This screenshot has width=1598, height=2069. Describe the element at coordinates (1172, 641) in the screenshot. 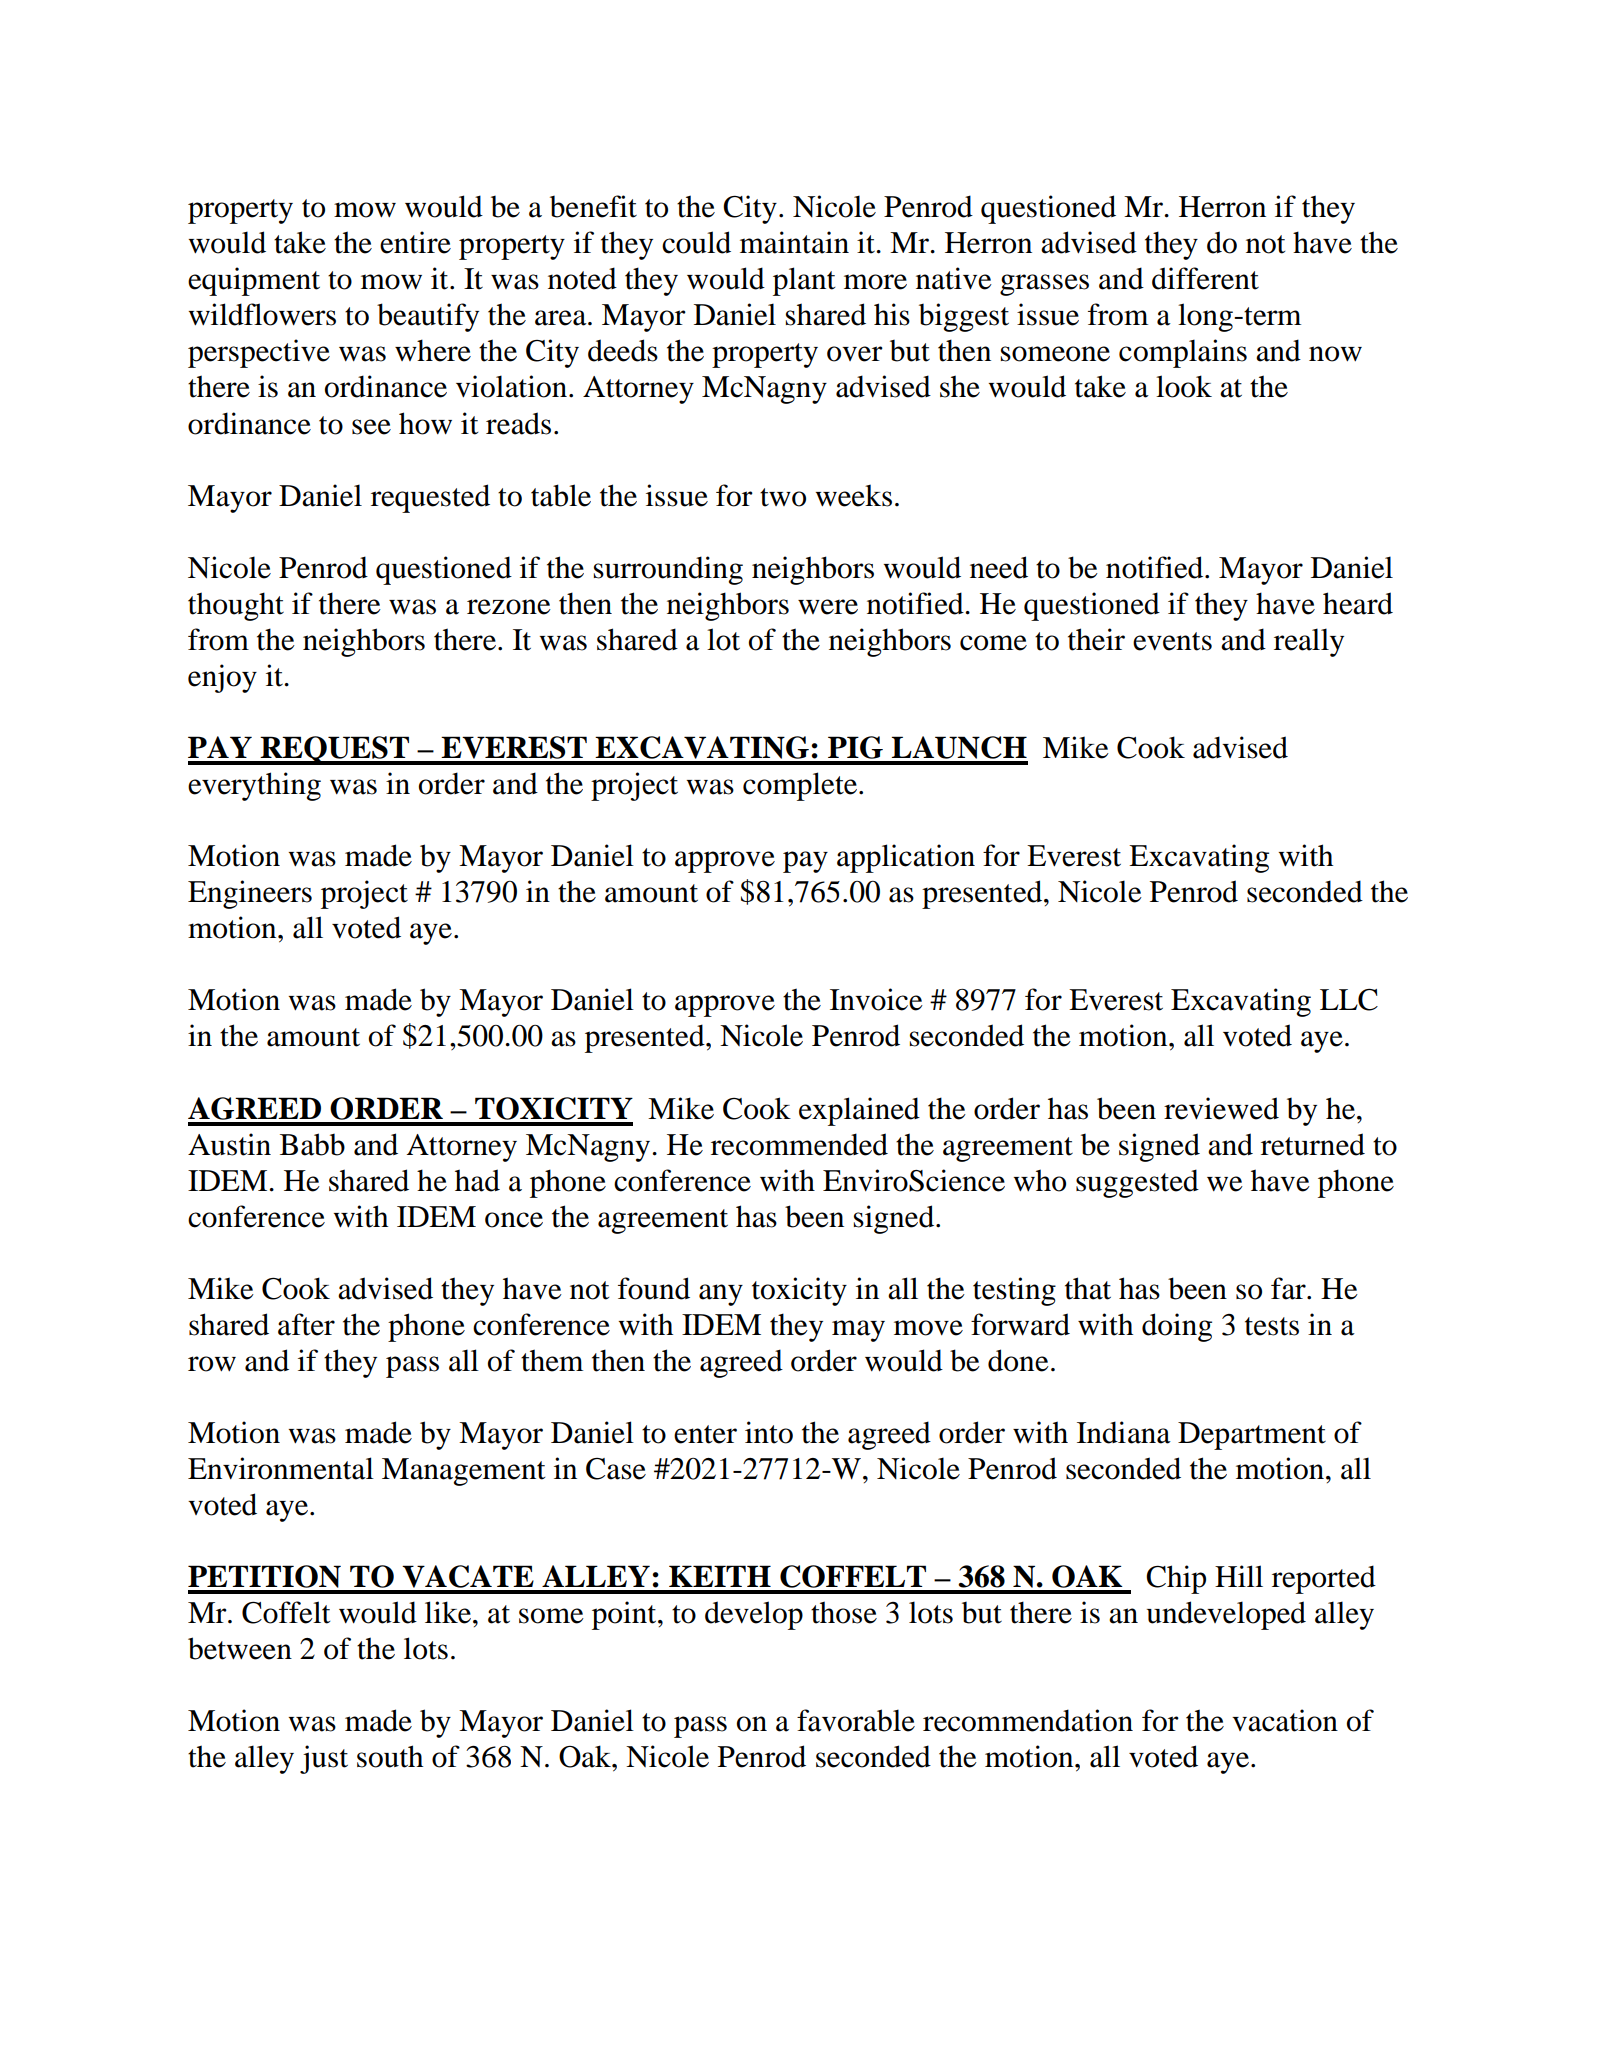

I see `events` at that location.
